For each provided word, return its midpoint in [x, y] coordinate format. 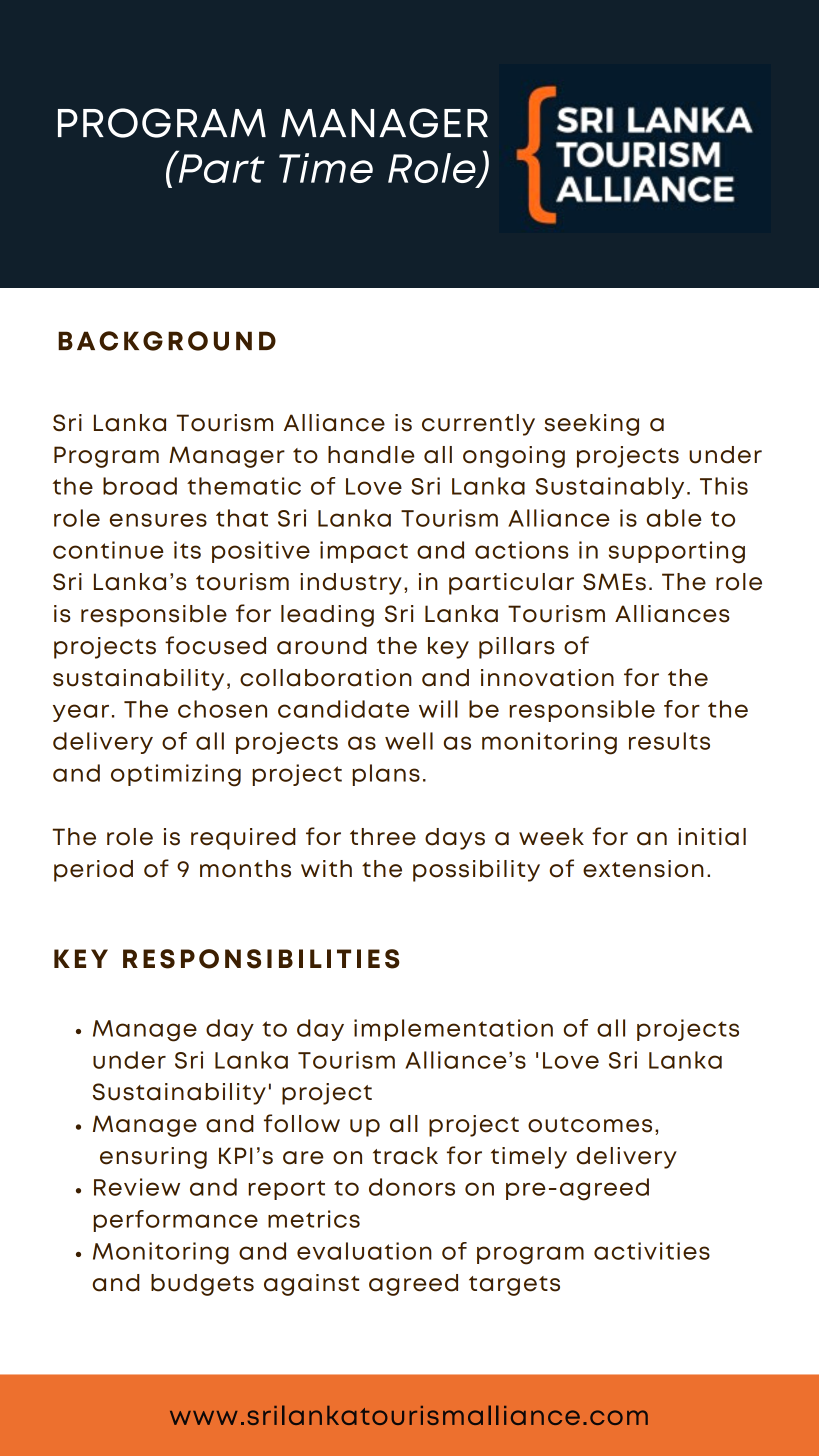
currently [478, 425]
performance [175, 1221]
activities [652, 1251]
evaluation [364, 1251]
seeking [592, 425]
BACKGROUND [167, 341]
